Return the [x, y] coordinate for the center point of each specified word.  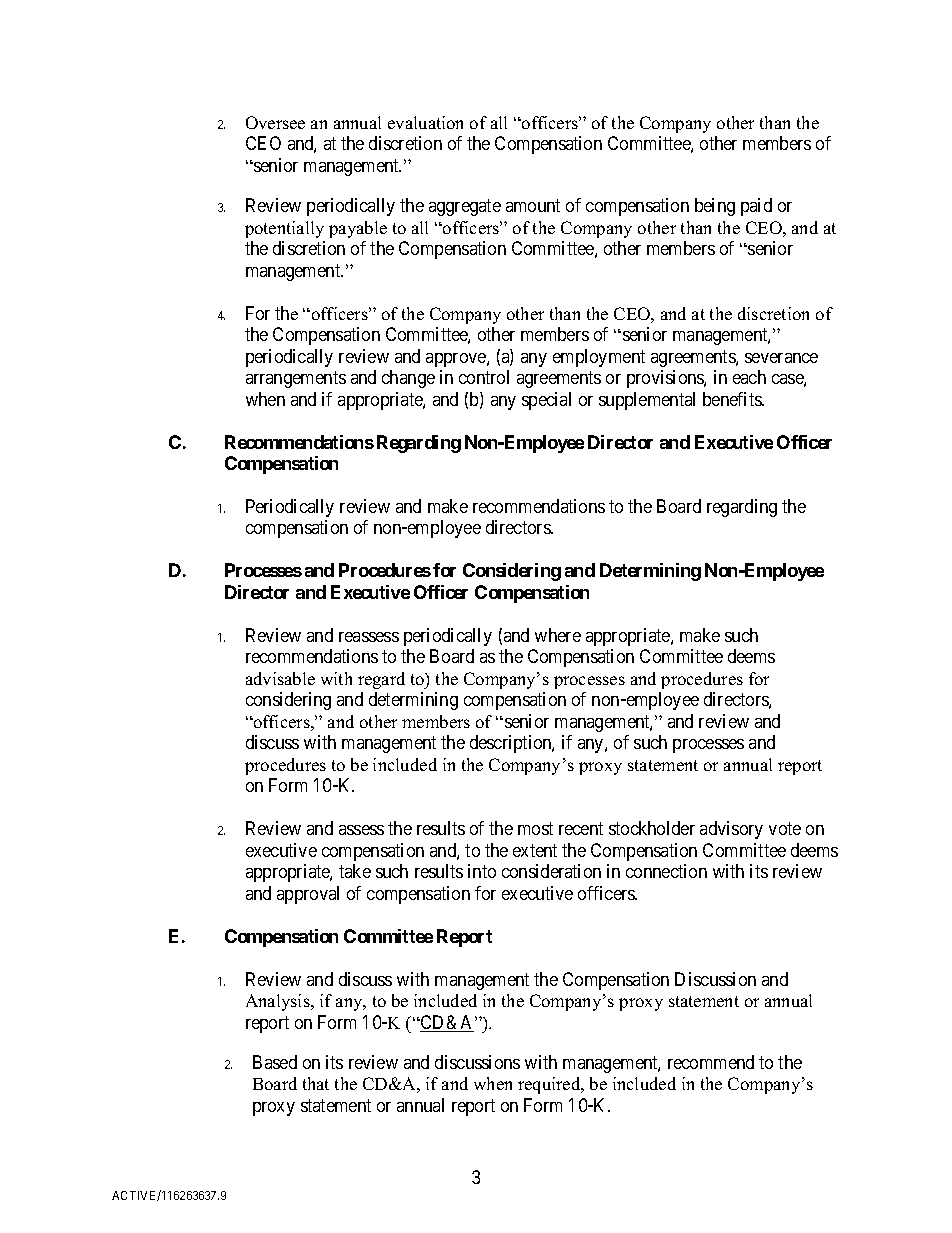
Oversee [275, 122]
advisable [280, 678]
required [550, 1085]
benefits [733, 399]
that [316, 1083]
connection [666, 871]
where [558, 635]
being [715, 207]
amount [533, 205]
